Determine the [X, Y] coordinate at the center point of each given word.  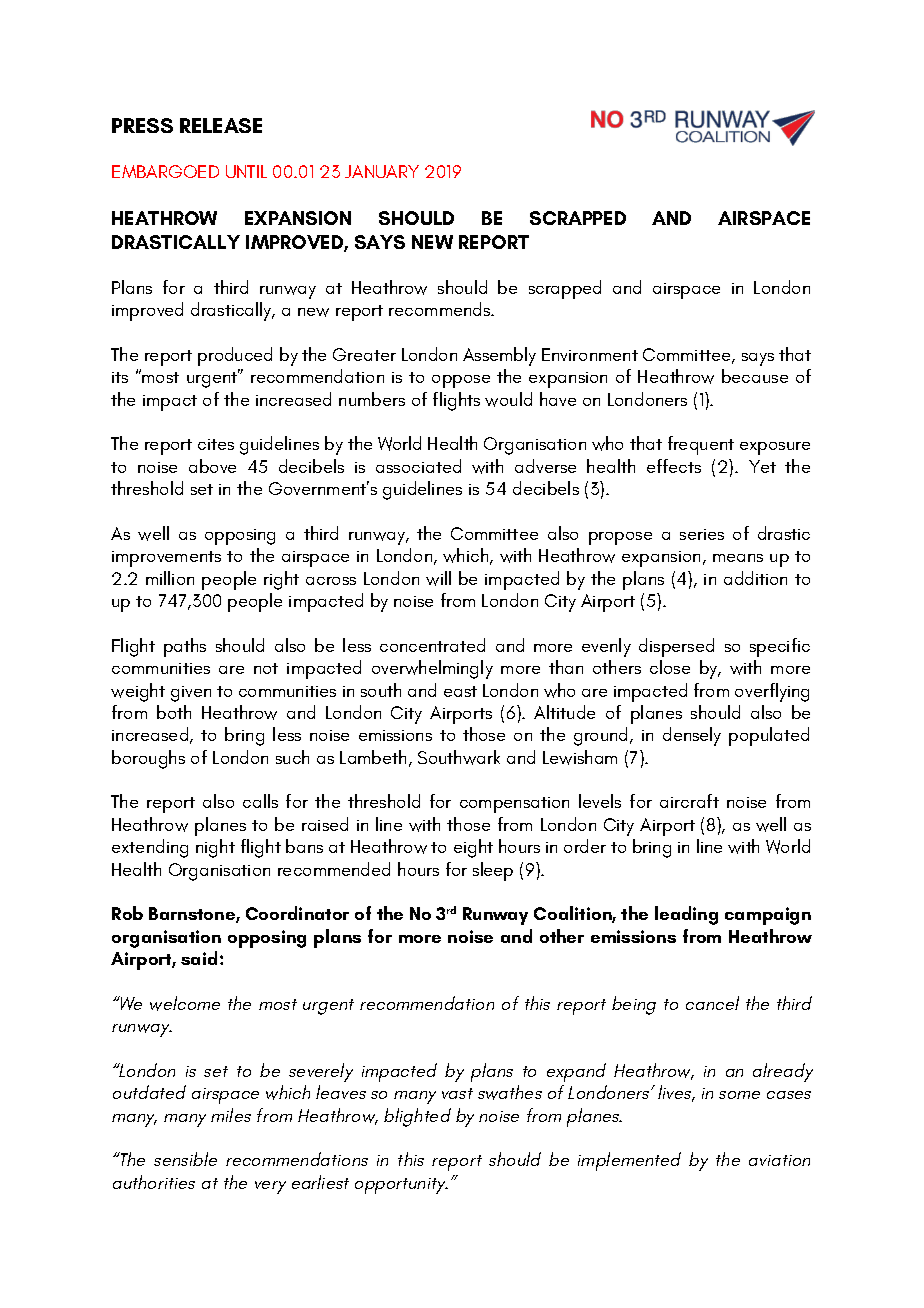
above [212, 466]
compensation [514, 805]
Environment [590, 354]
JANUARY [382, 171]
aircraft [689, 801]
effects [674, 466]
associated [418, 466]
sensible [185, 1159]
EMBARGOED [165, 171]
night [215, 848]
